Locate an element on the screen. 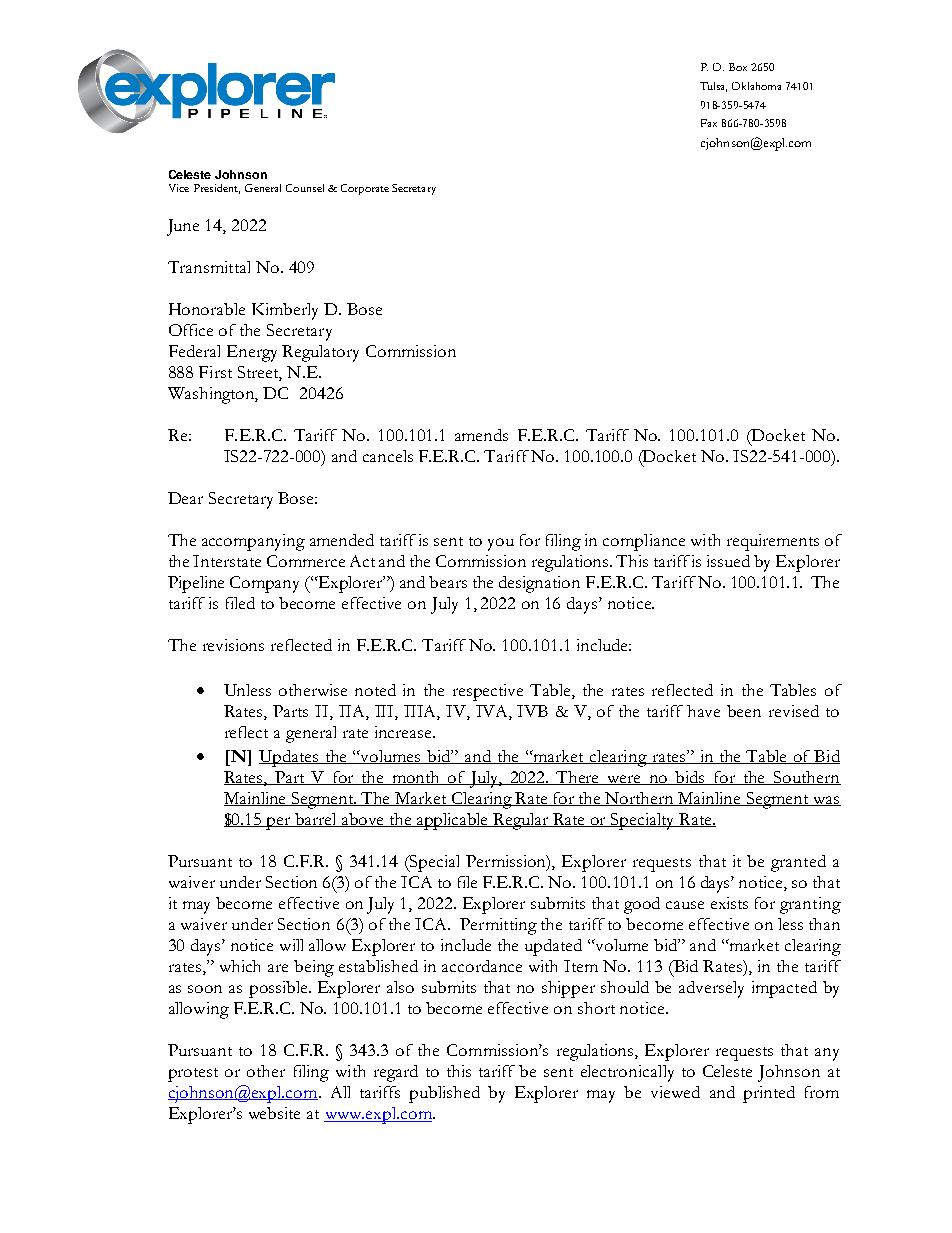 The image size is (952, 1233). issued is located at coordinates (728, 561).
